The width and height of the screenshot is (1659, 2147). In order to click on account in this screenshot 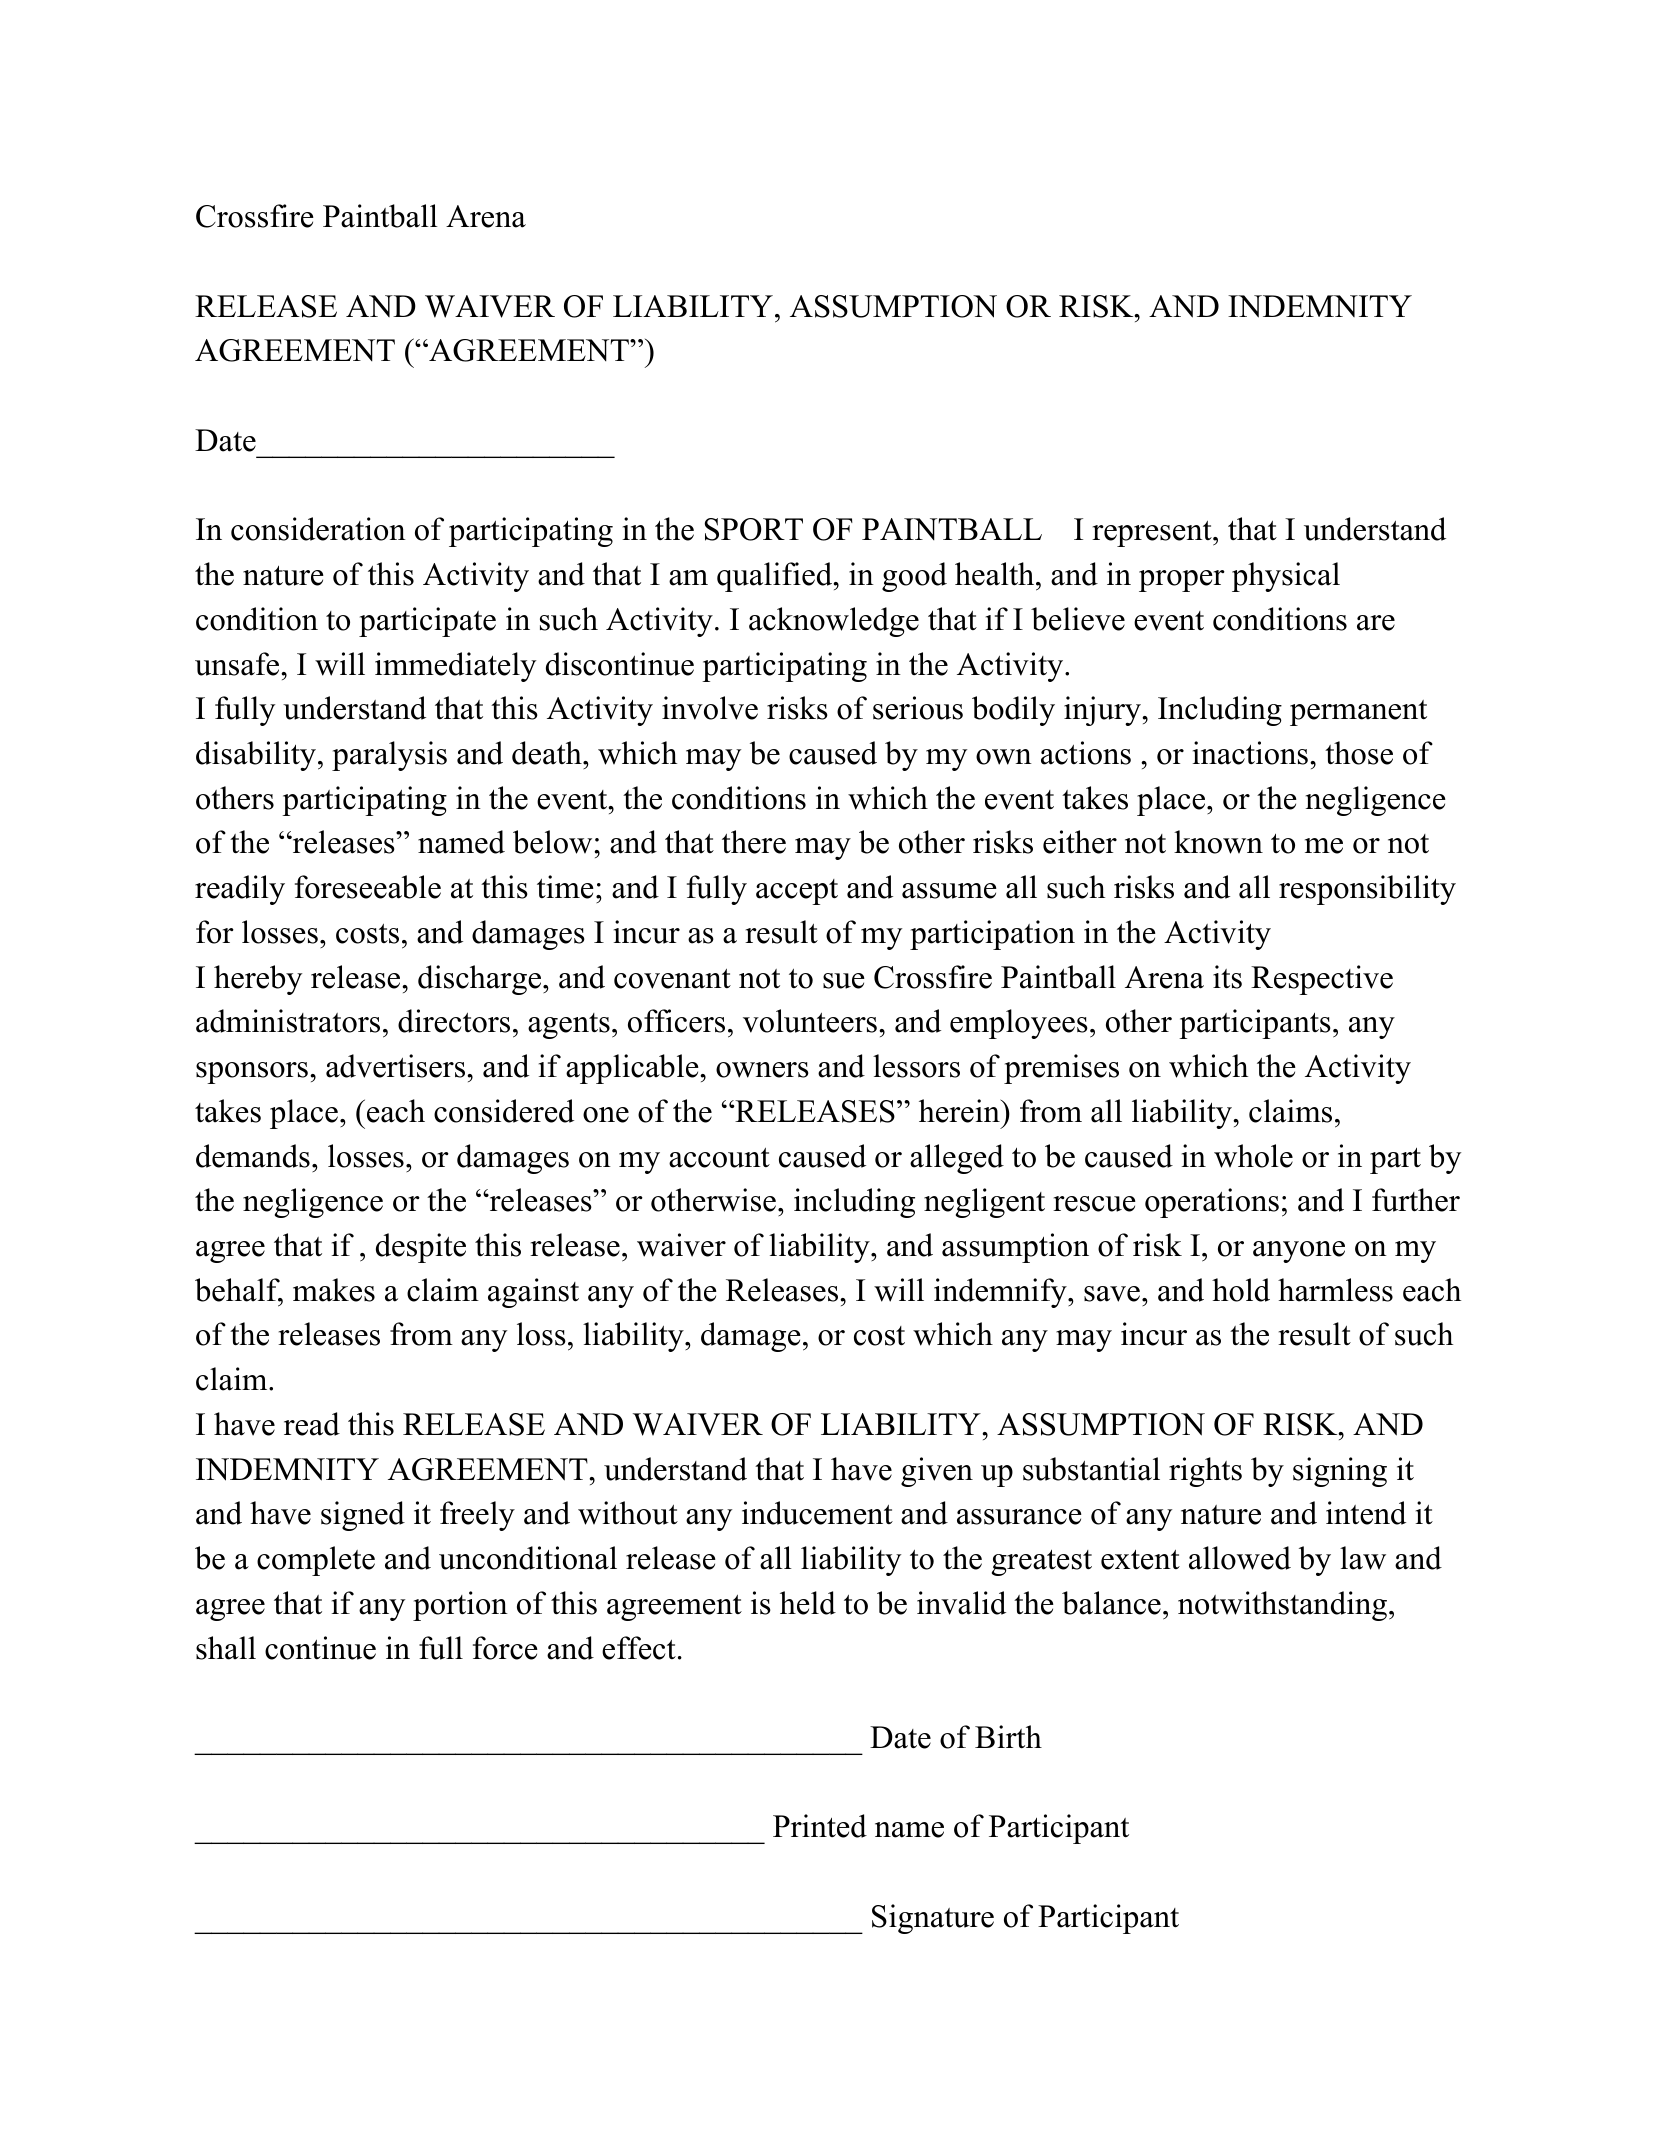, I will do `click(719, 1158)`.
